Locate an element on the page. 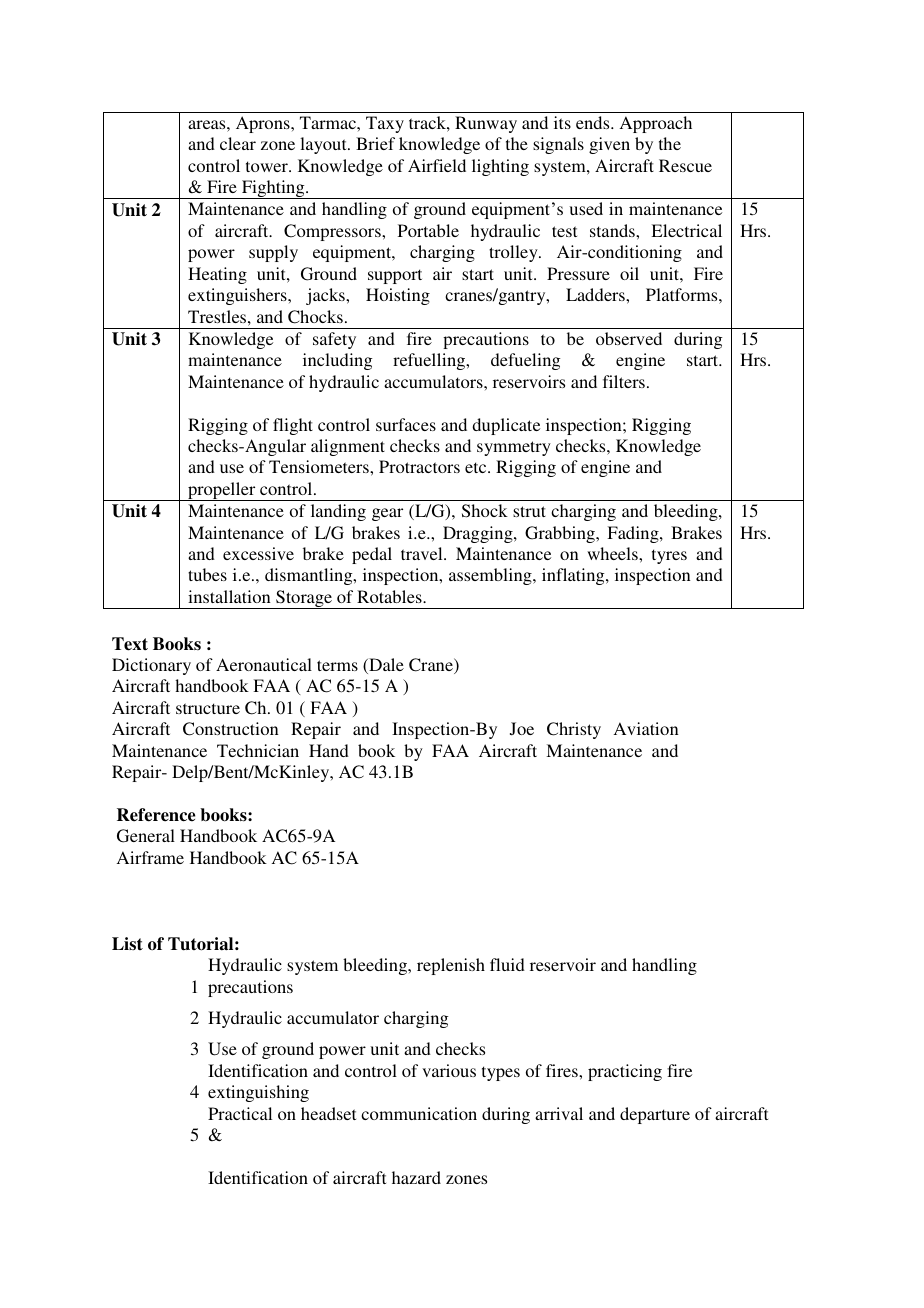  Dale is located at coordinates (385, 666).
